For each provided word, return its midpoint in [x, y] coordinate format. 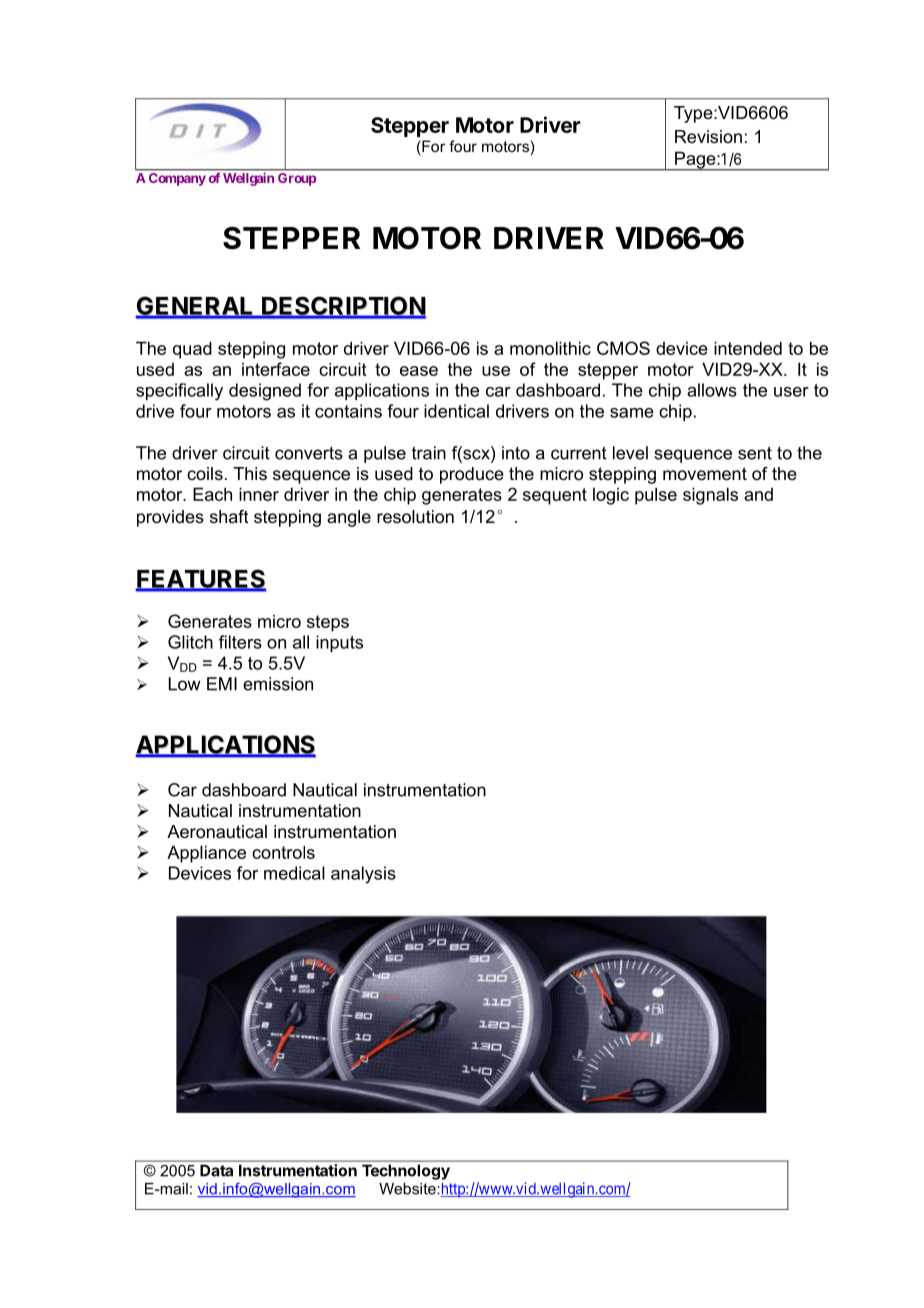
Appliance [206, 854]
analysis [363, 875]
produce [472, 475]
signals [710, 496]
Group [297, 179]
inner [259, 494]
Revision [708, 137]
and [758, 494]
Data [216, 1171]
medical [294, 873]
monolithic [550, 348]
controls [283, 852]
